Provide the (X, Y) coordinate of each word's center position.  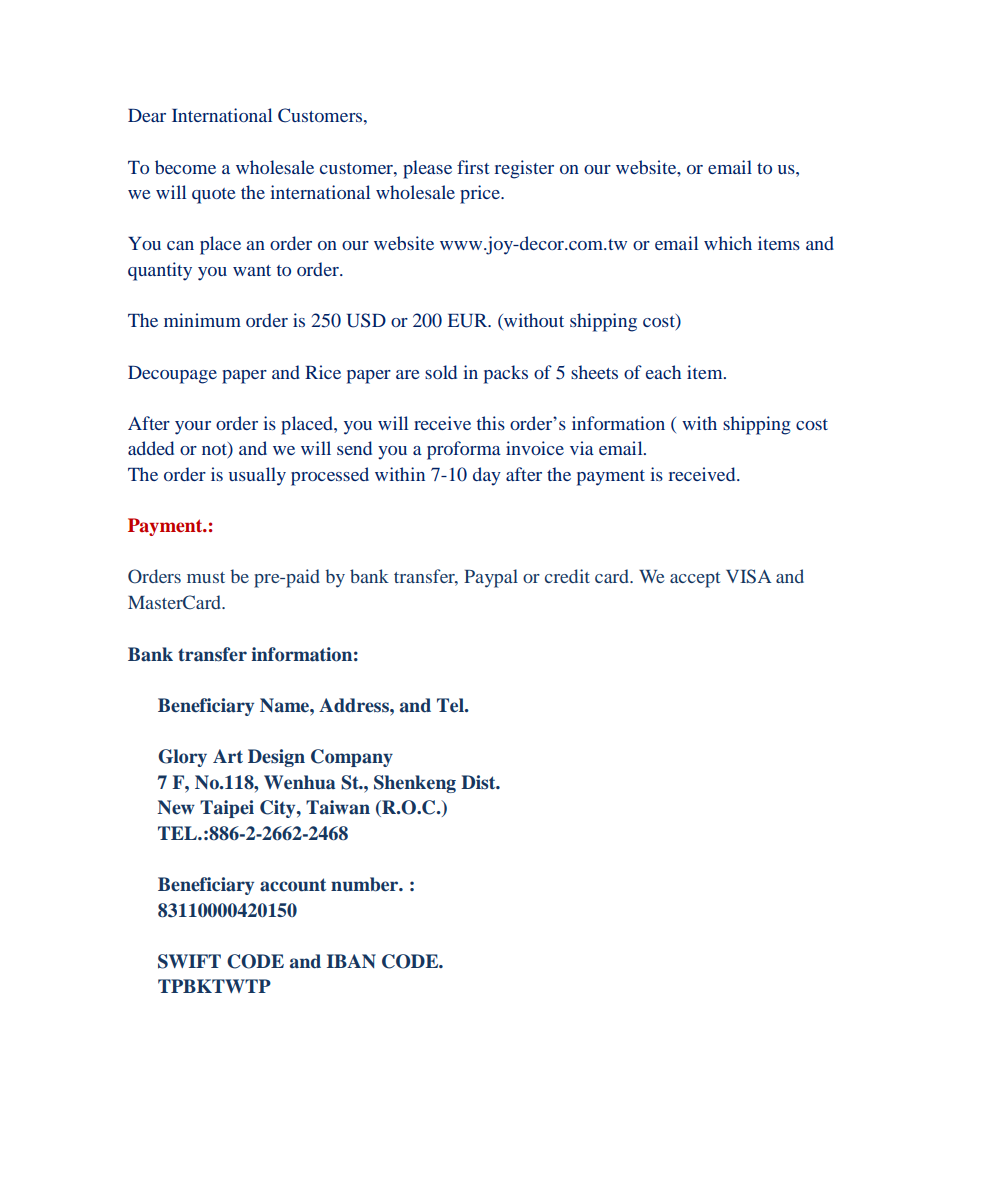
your (193, 428)
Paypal (491, 578)
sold (441, 372)
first (473, 167)
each (663, 372)
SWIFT (189, 961)
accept (695, 580)
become (185, 167)
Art (228, 756)
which (728, 243)
